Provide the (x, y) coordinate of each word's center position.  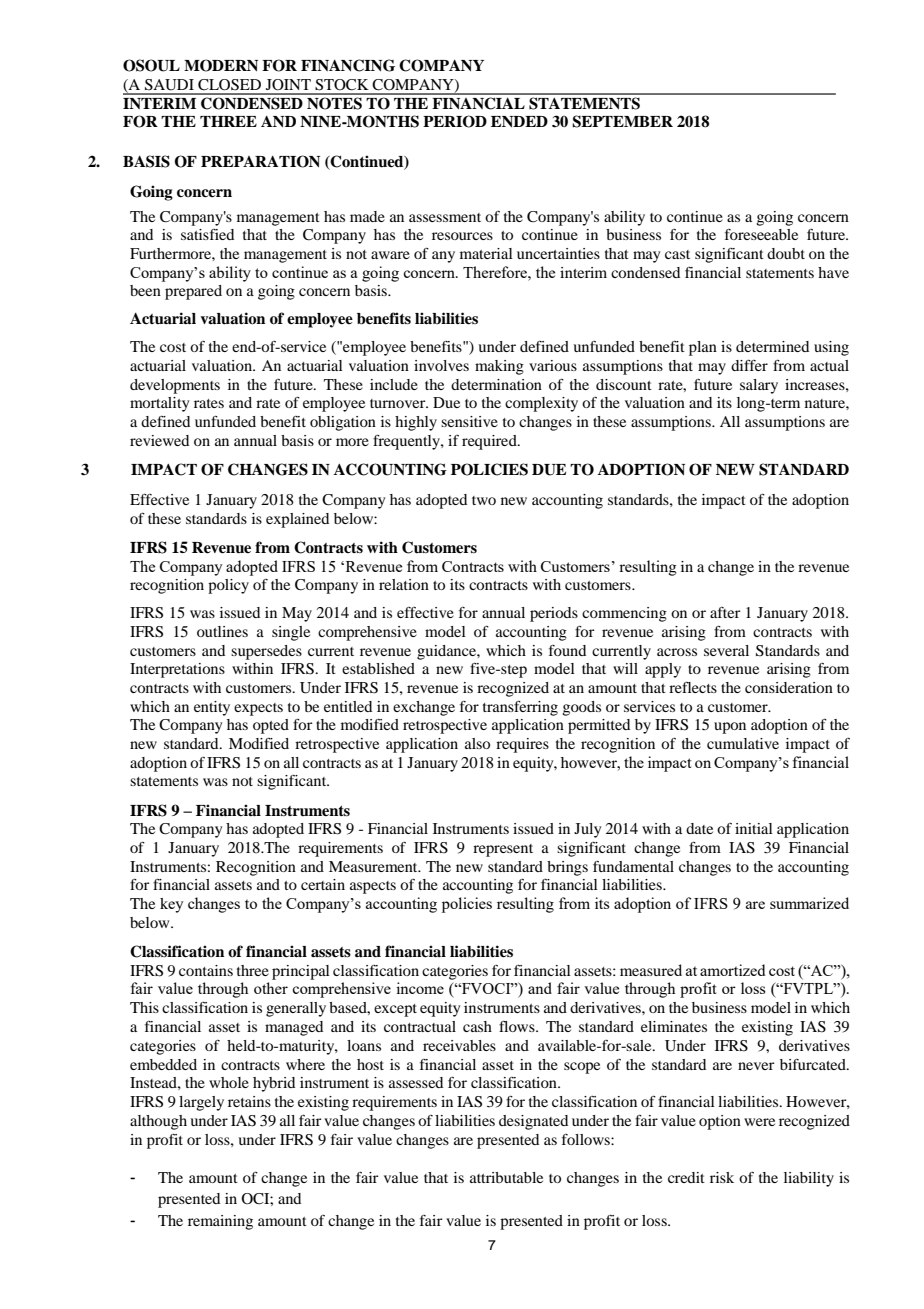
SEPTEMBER (622, 121)
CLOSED (229, 85)
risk (722, 1177)
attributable (506, 1177)
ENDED (519, 121)
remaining (220, 1222)
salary (759, 386)
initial (754, 828)
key (172, 905)
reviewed (159, 440)
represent (503, 850)
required (490, 442)
